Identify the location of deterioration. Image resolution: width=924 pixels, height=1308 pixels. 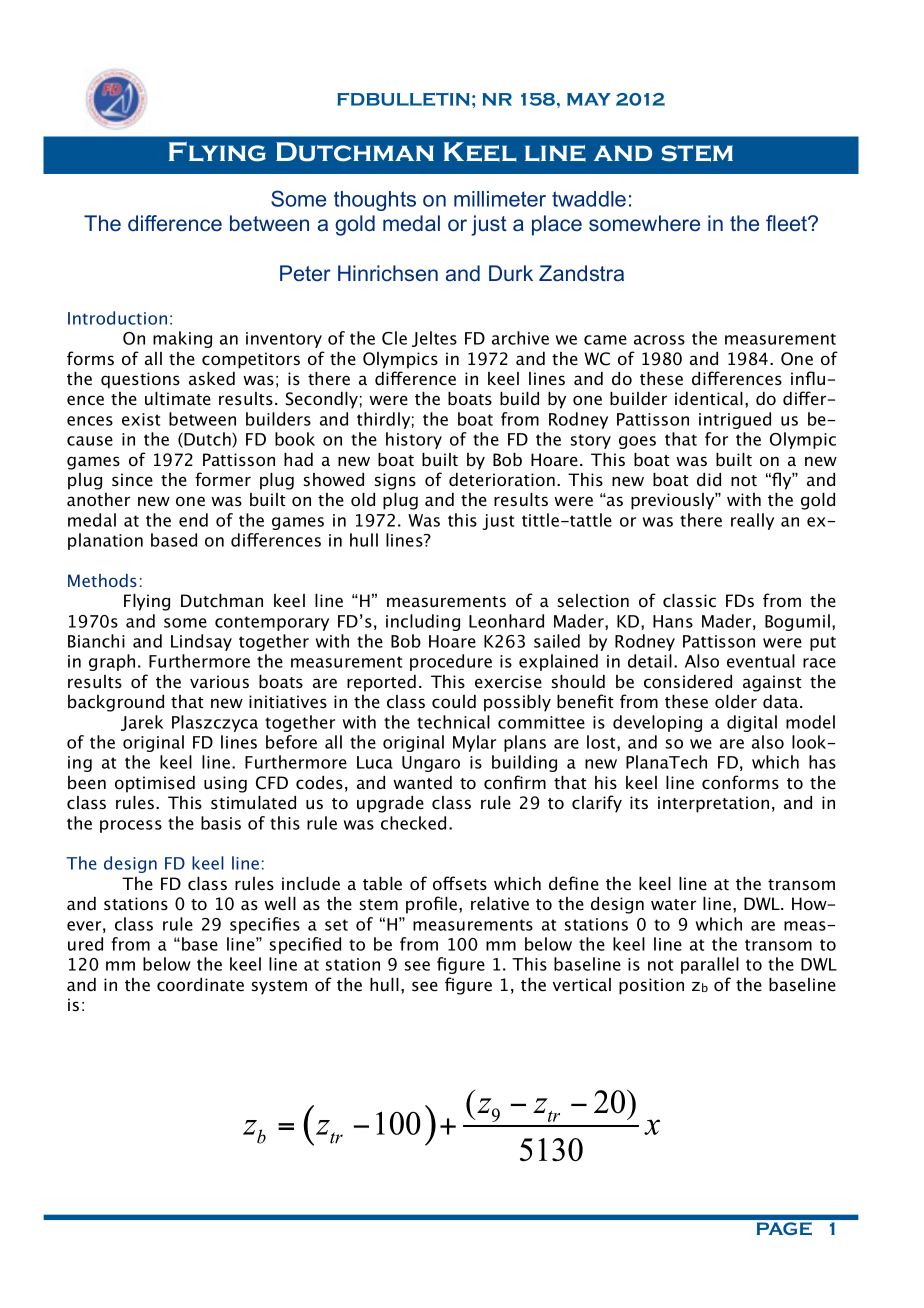
(502, 479).
